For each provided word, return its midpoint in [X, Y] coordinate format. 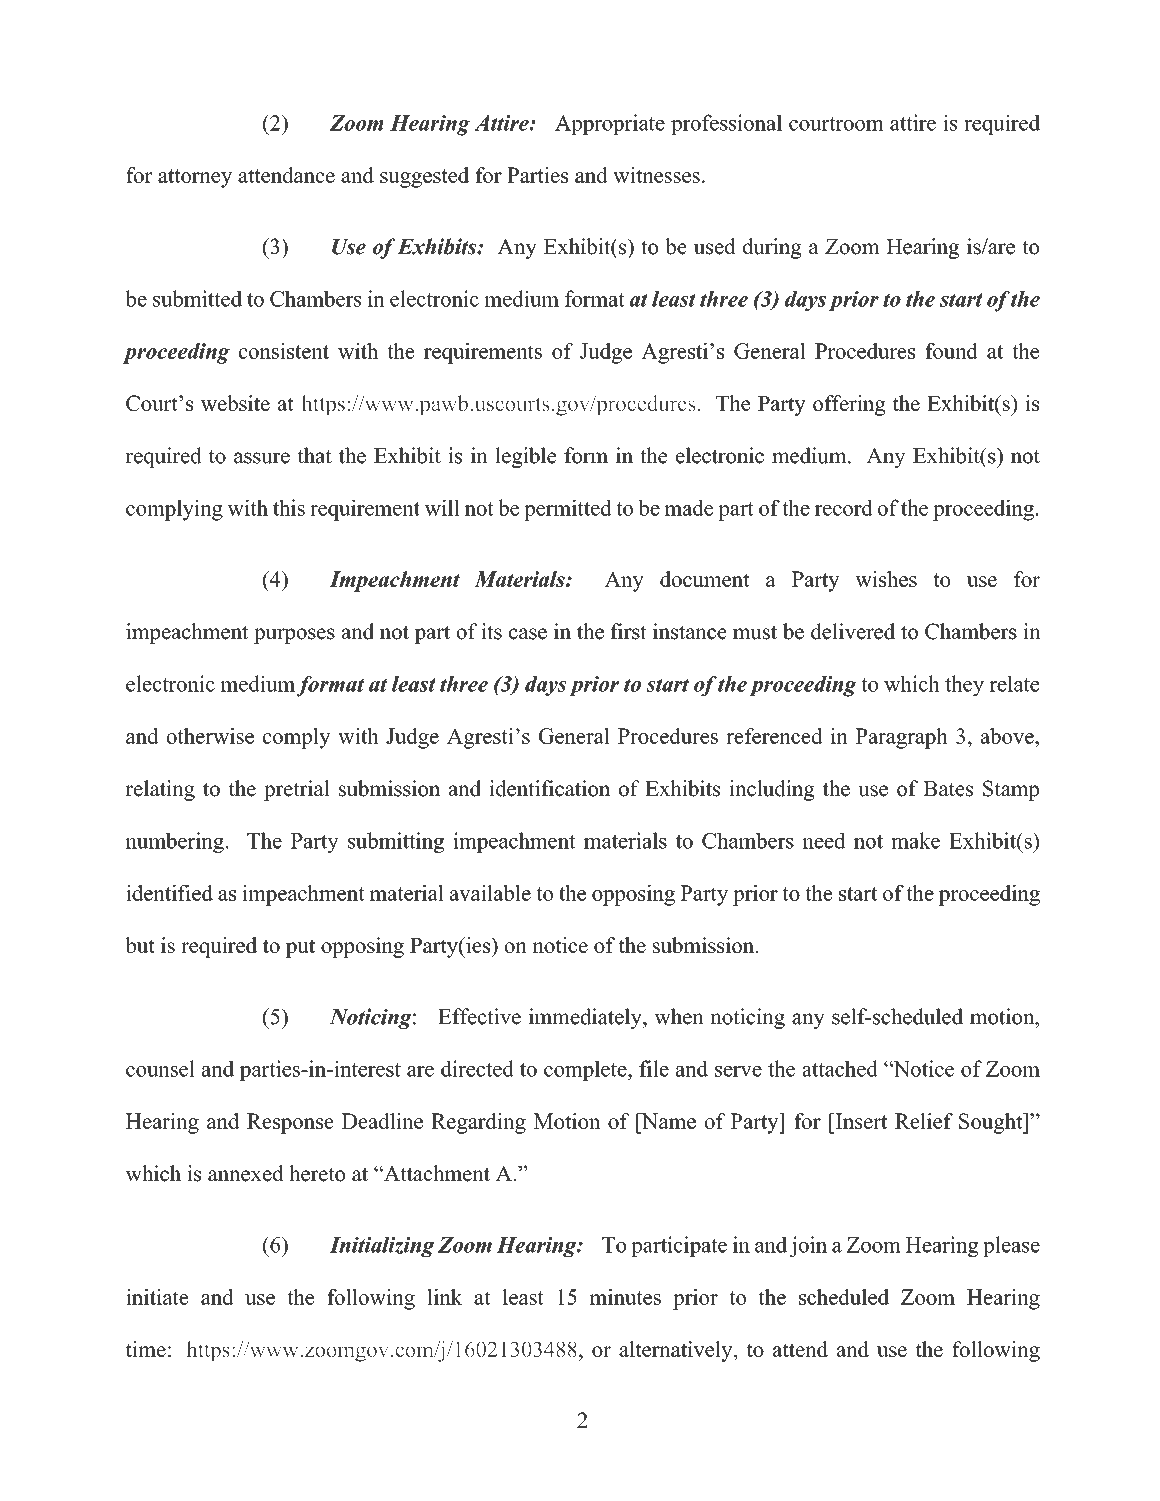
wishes [886, 579]
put [300, 948]
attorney [195, 178]
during [772, 248]
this [289, 507]
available [490, 893]
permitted [568, 510]
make [915, 840]
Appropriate [610, 124]
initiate [157, 1297]
